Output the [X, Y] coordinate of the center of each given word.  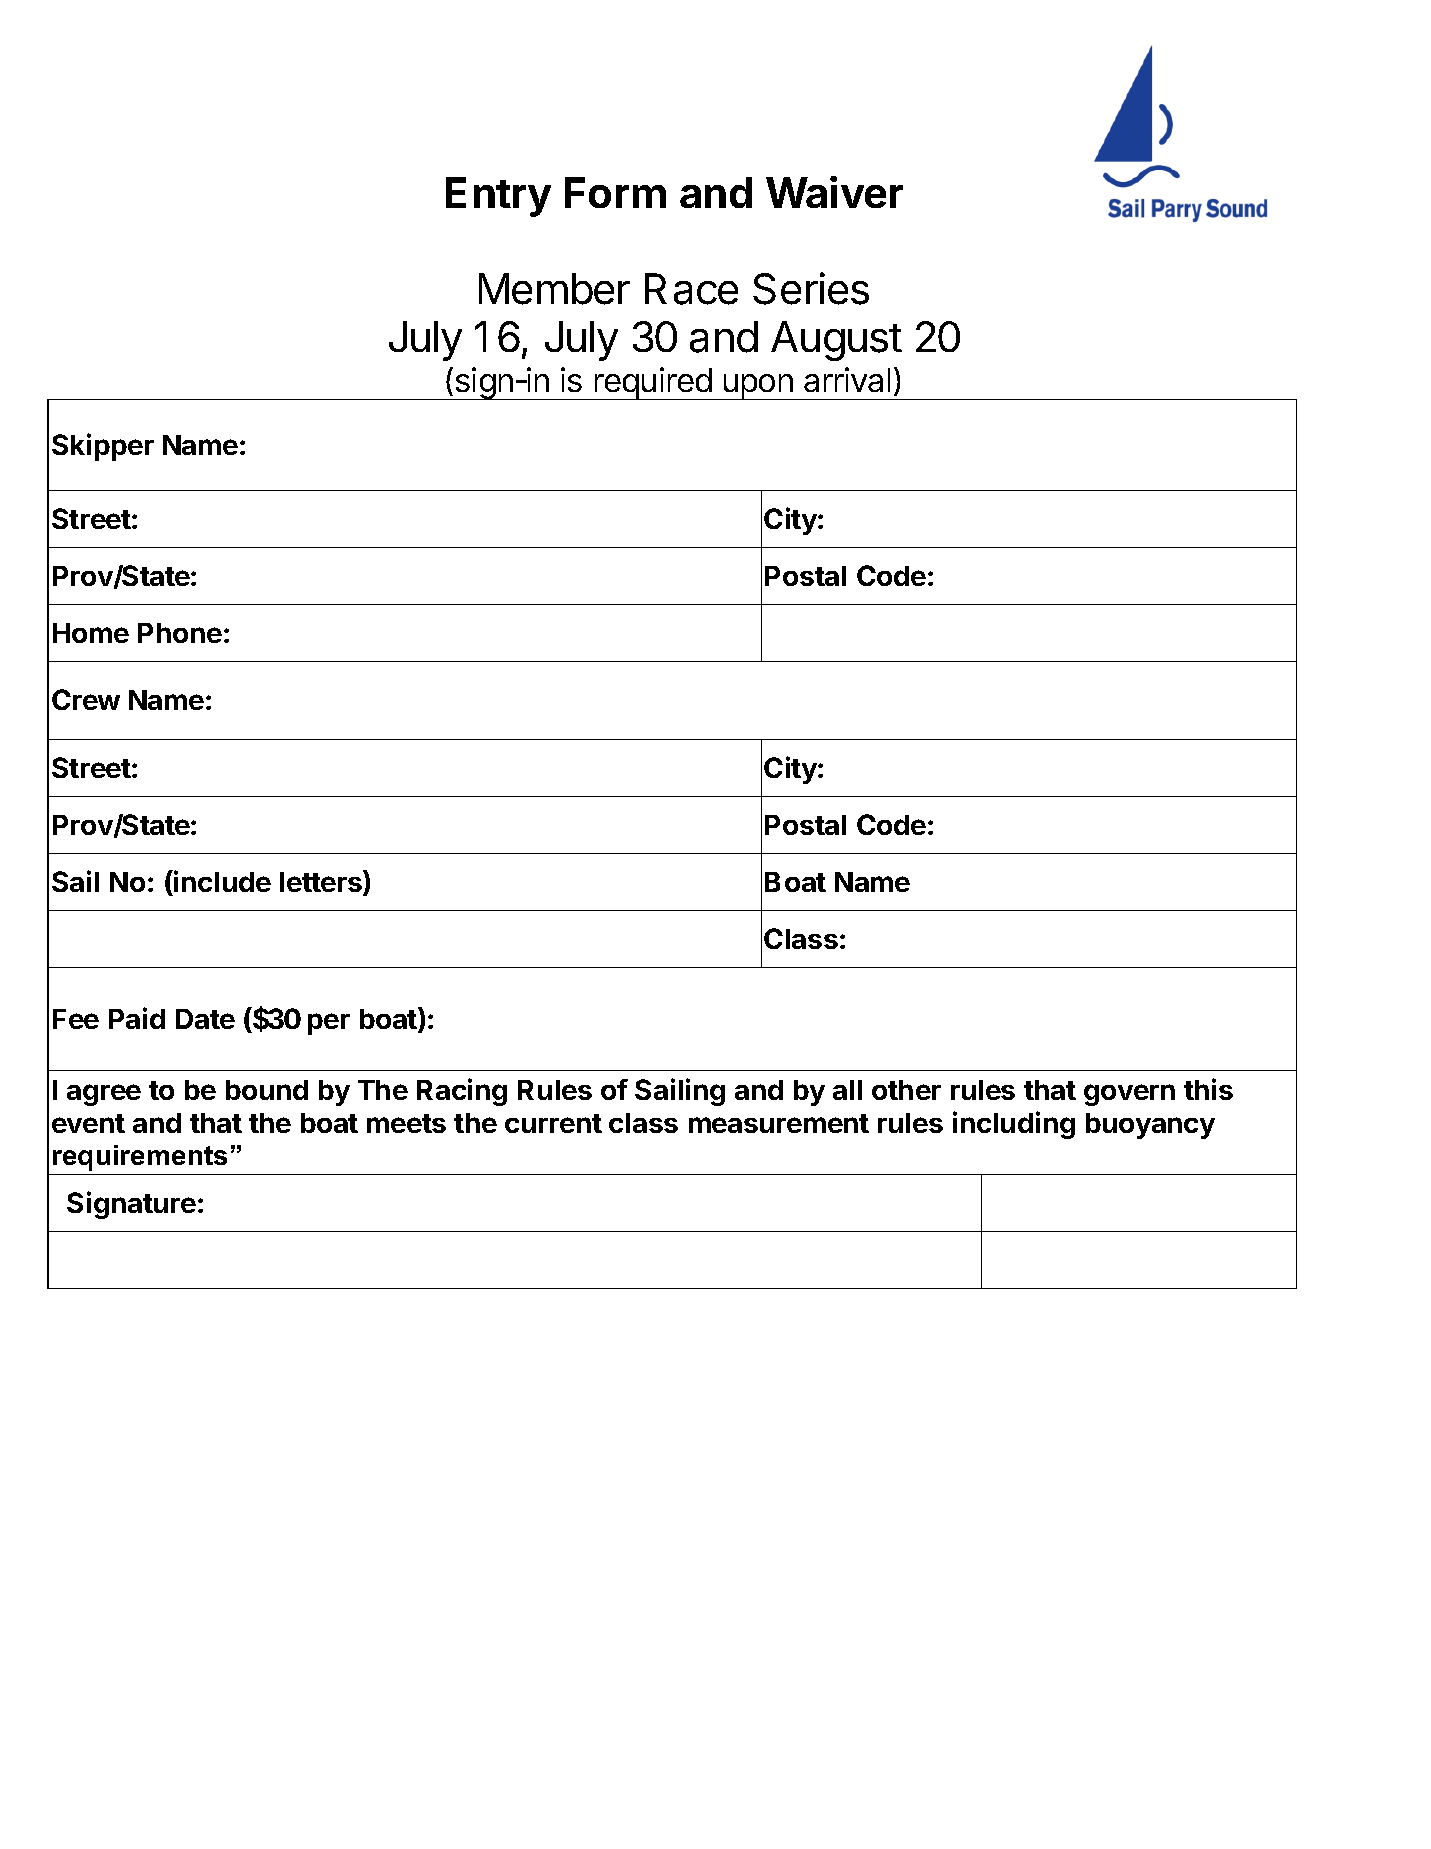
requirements [140, 1158]
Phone [180, 633]
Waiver [834, 192]
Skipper [103, 447]
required [653, 383]
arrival [847, 379]
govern [1129, 1095]
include [221, 881]
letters [322, 882]
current [553, 1123]
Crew [86, 699]
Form [615, 192]
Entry [498, 197]
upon [758, 387]
